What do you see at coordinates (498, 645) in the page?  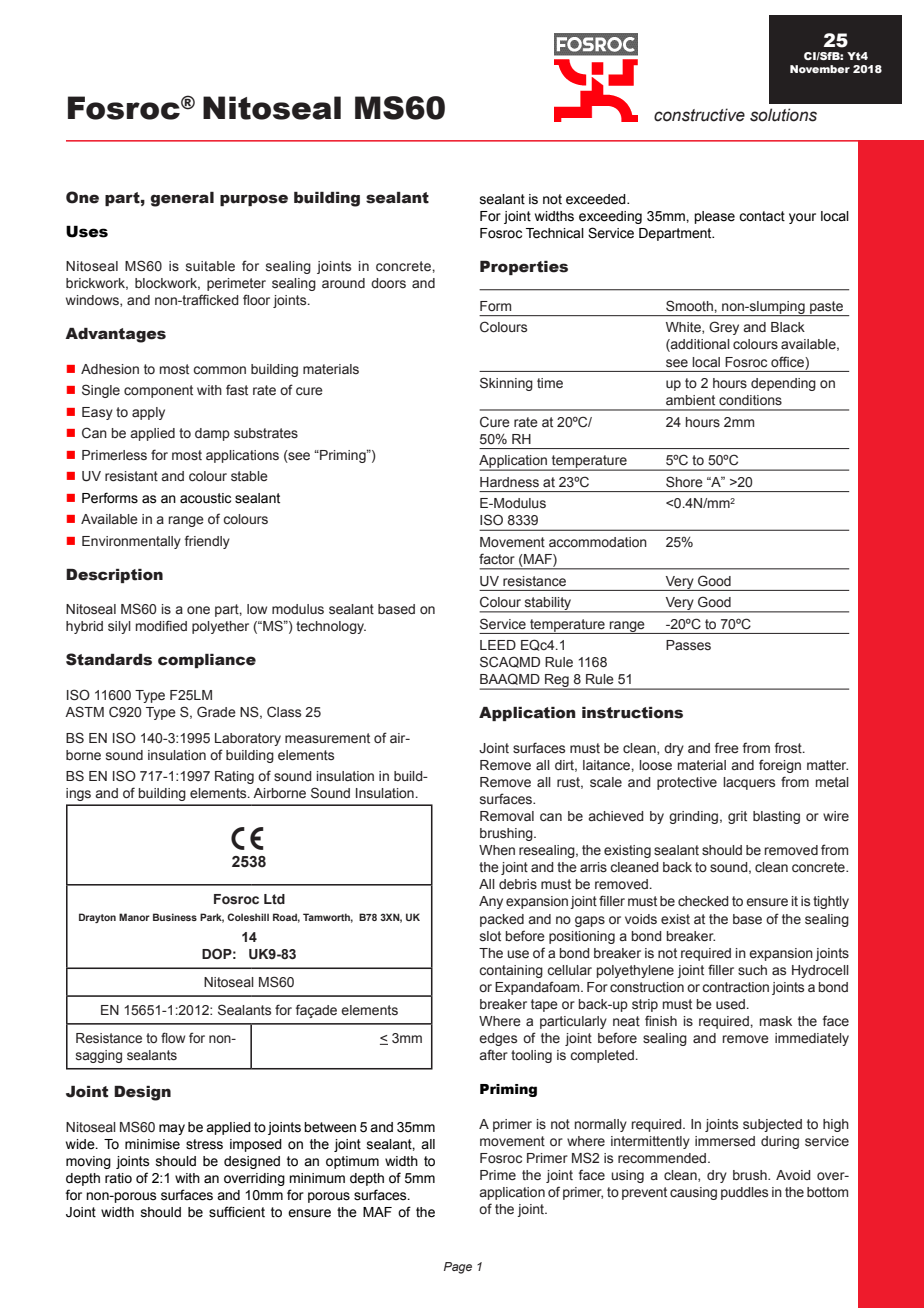 I see `LEED` at bounding box center [498, 645].
